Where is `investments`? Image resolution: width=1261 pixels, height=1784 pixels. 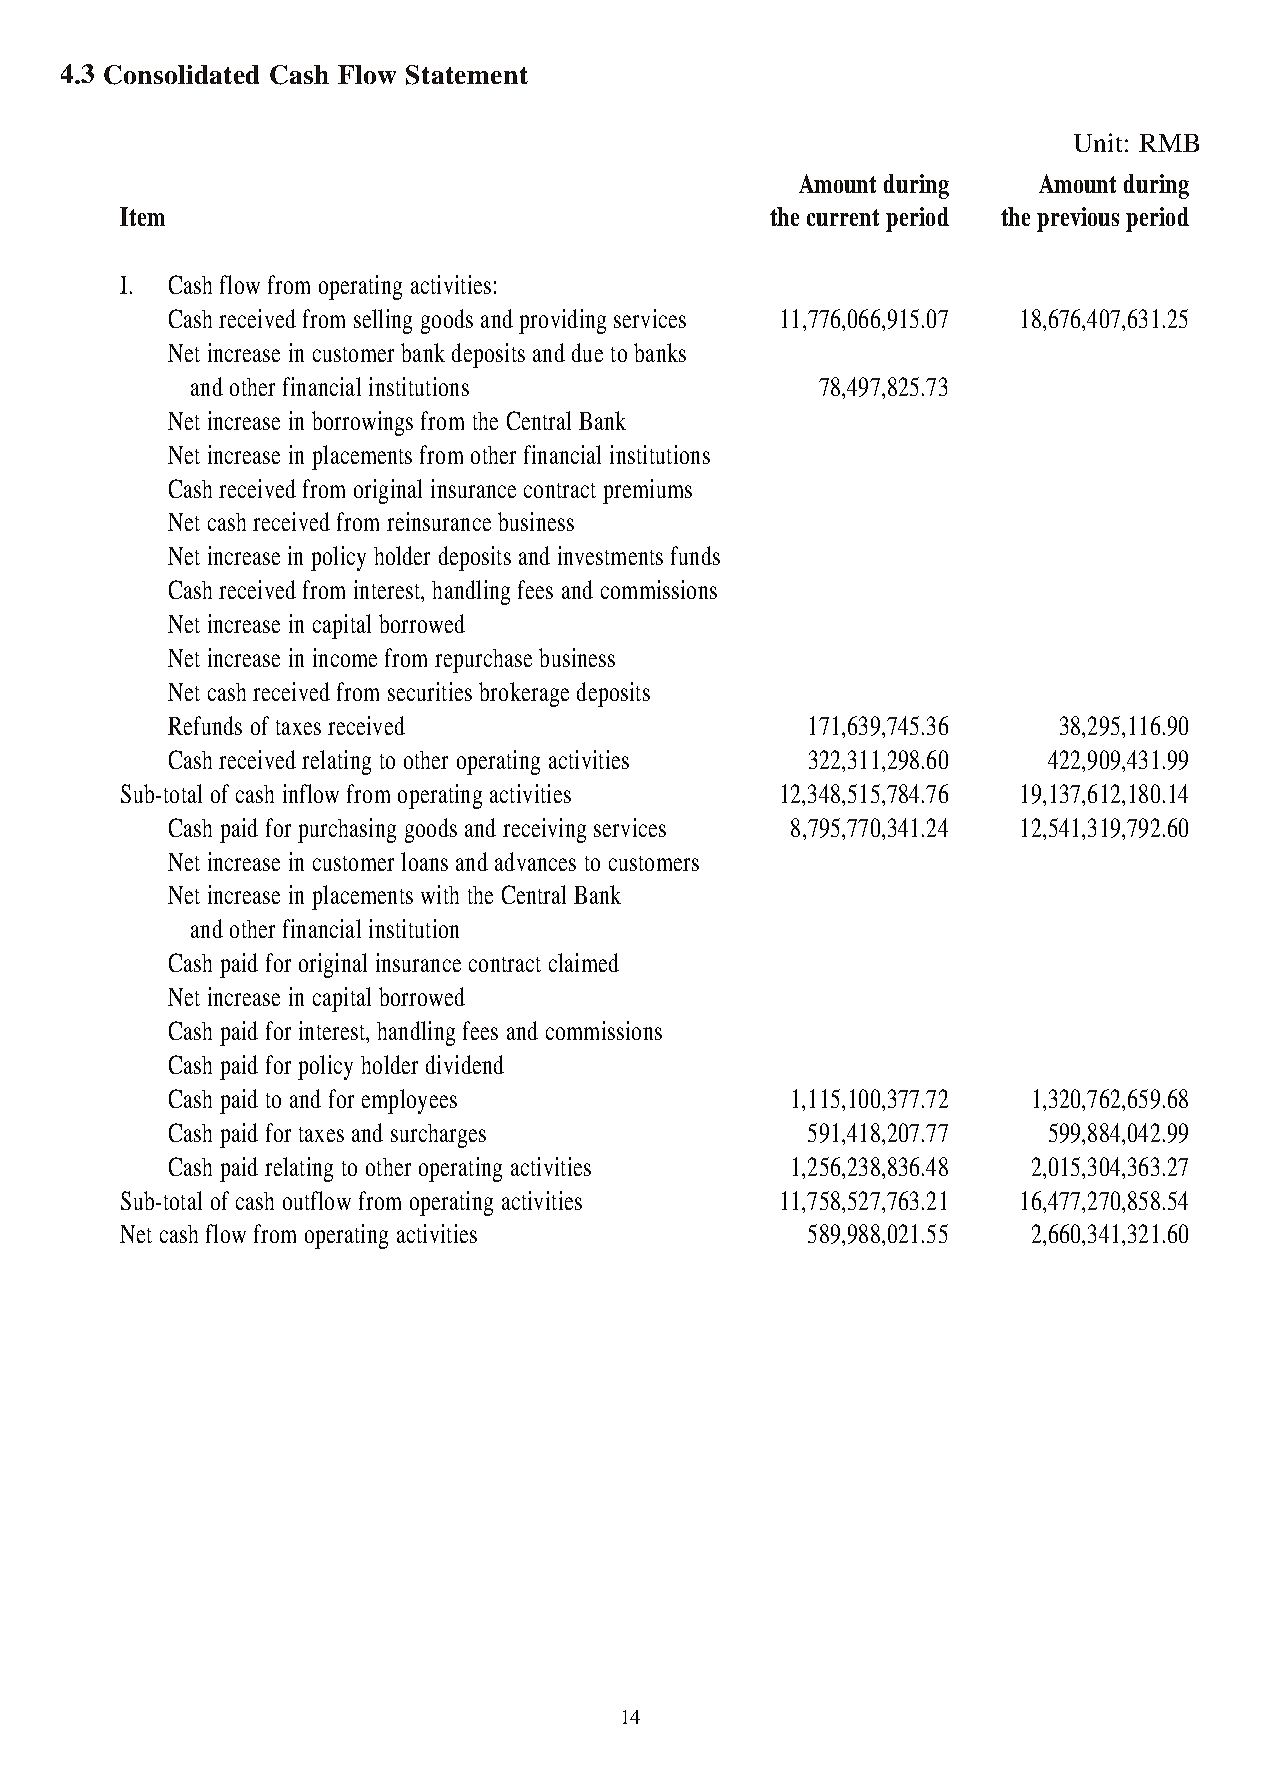 investments is located at coordinates (610, 555).
